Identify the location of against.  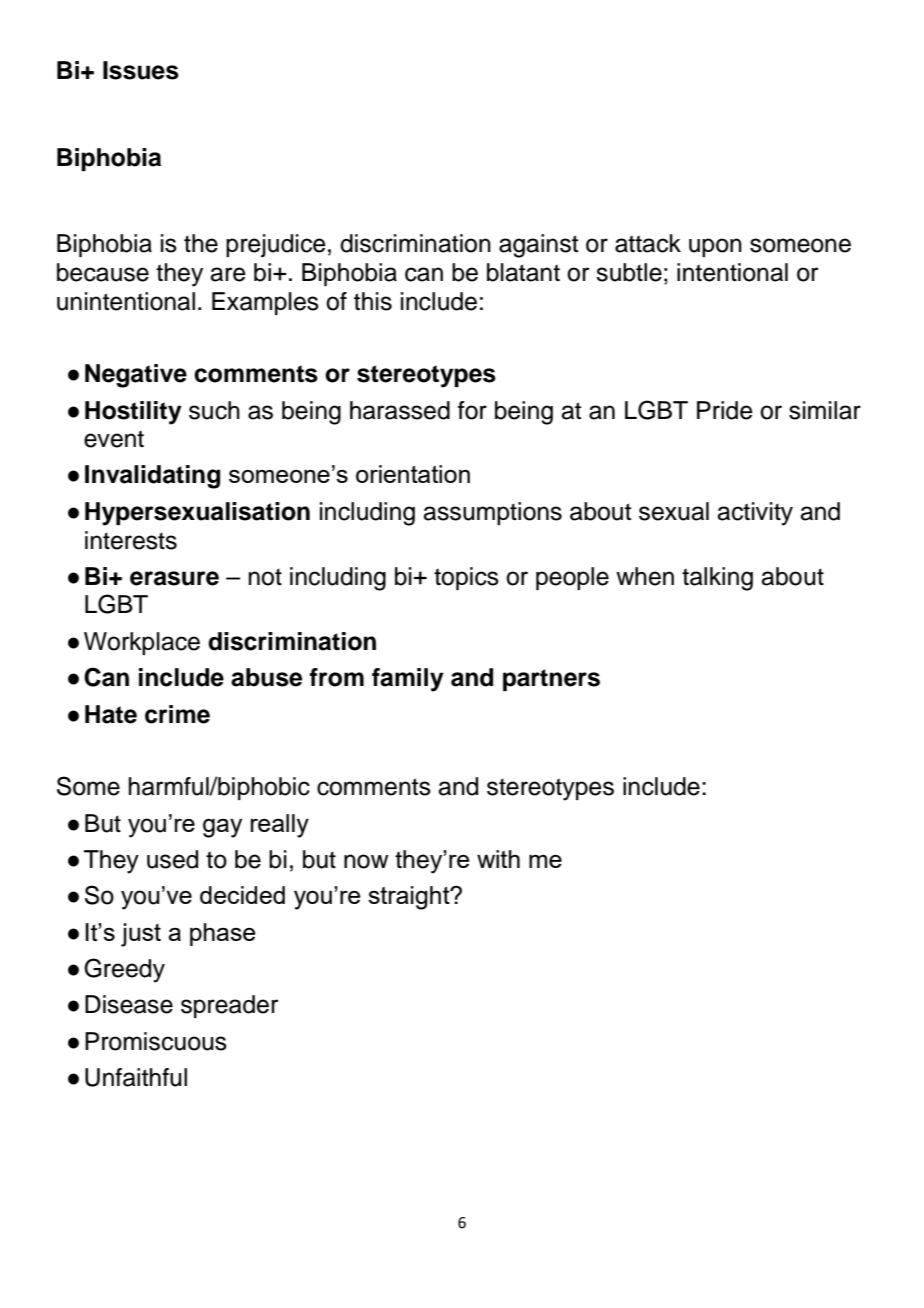
(538, 246).
